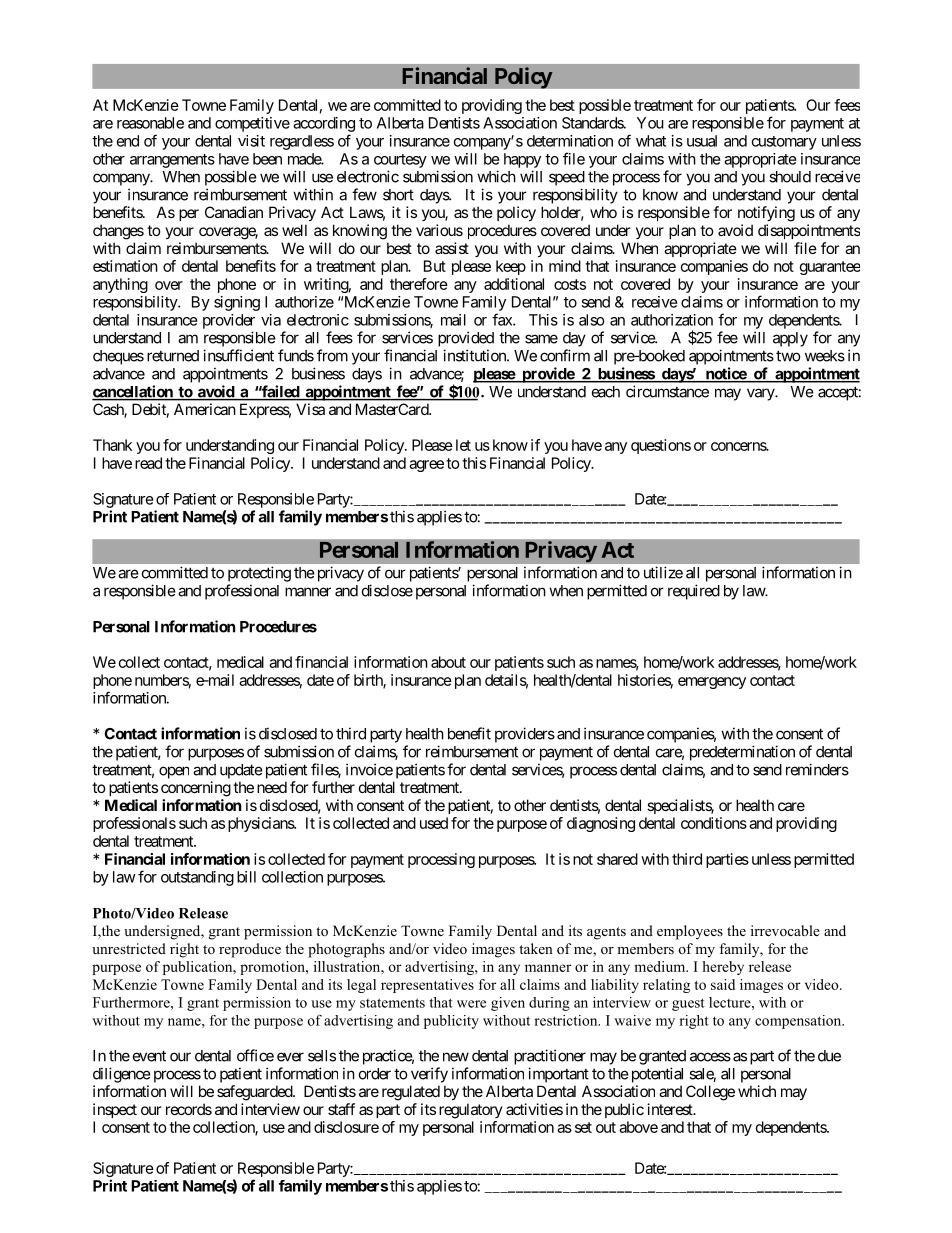 The image size is (952, 1233). I want to click on happy, so click(522, 160).
